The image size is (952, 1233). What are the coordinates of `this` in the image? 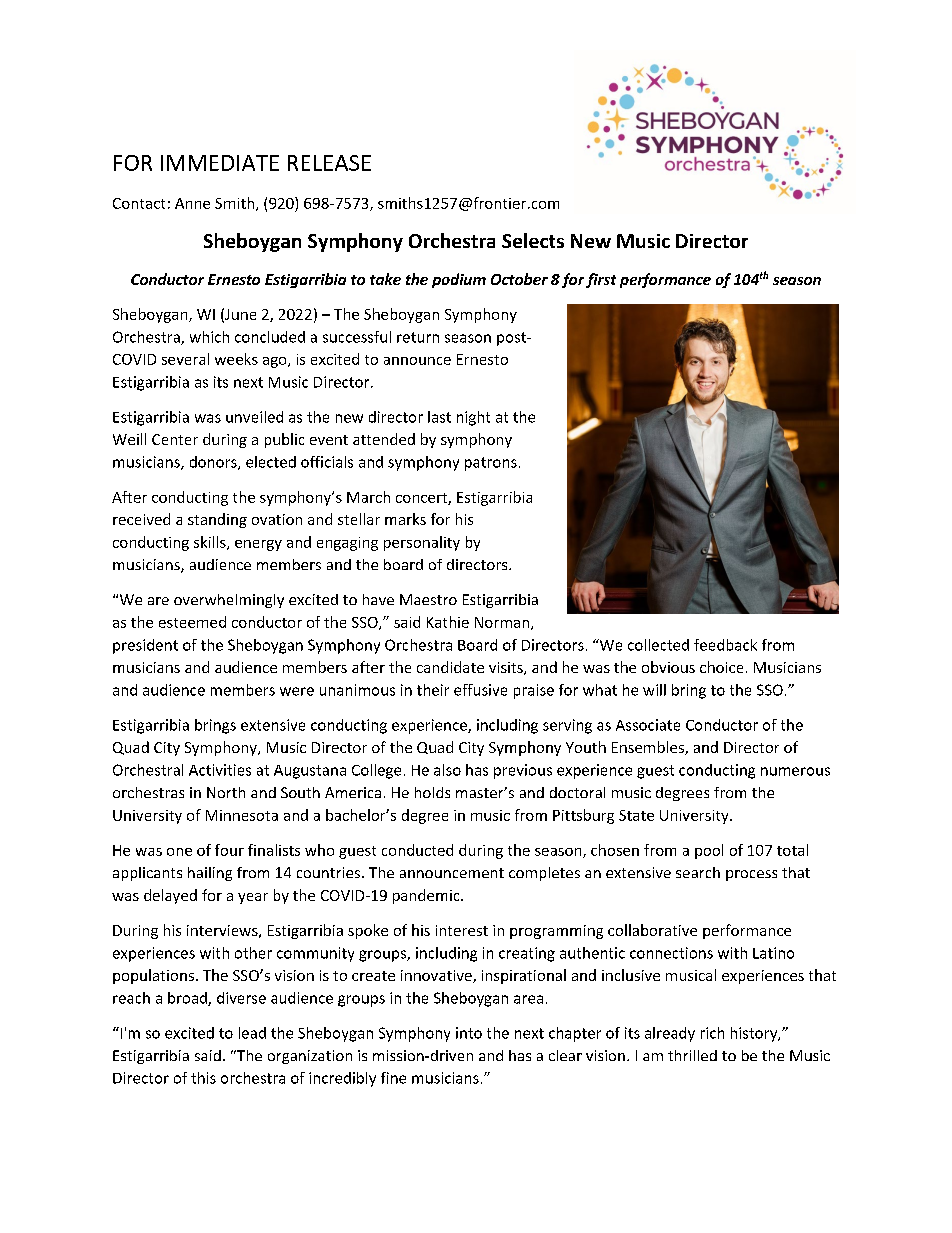 It's located at (203, 1078).
